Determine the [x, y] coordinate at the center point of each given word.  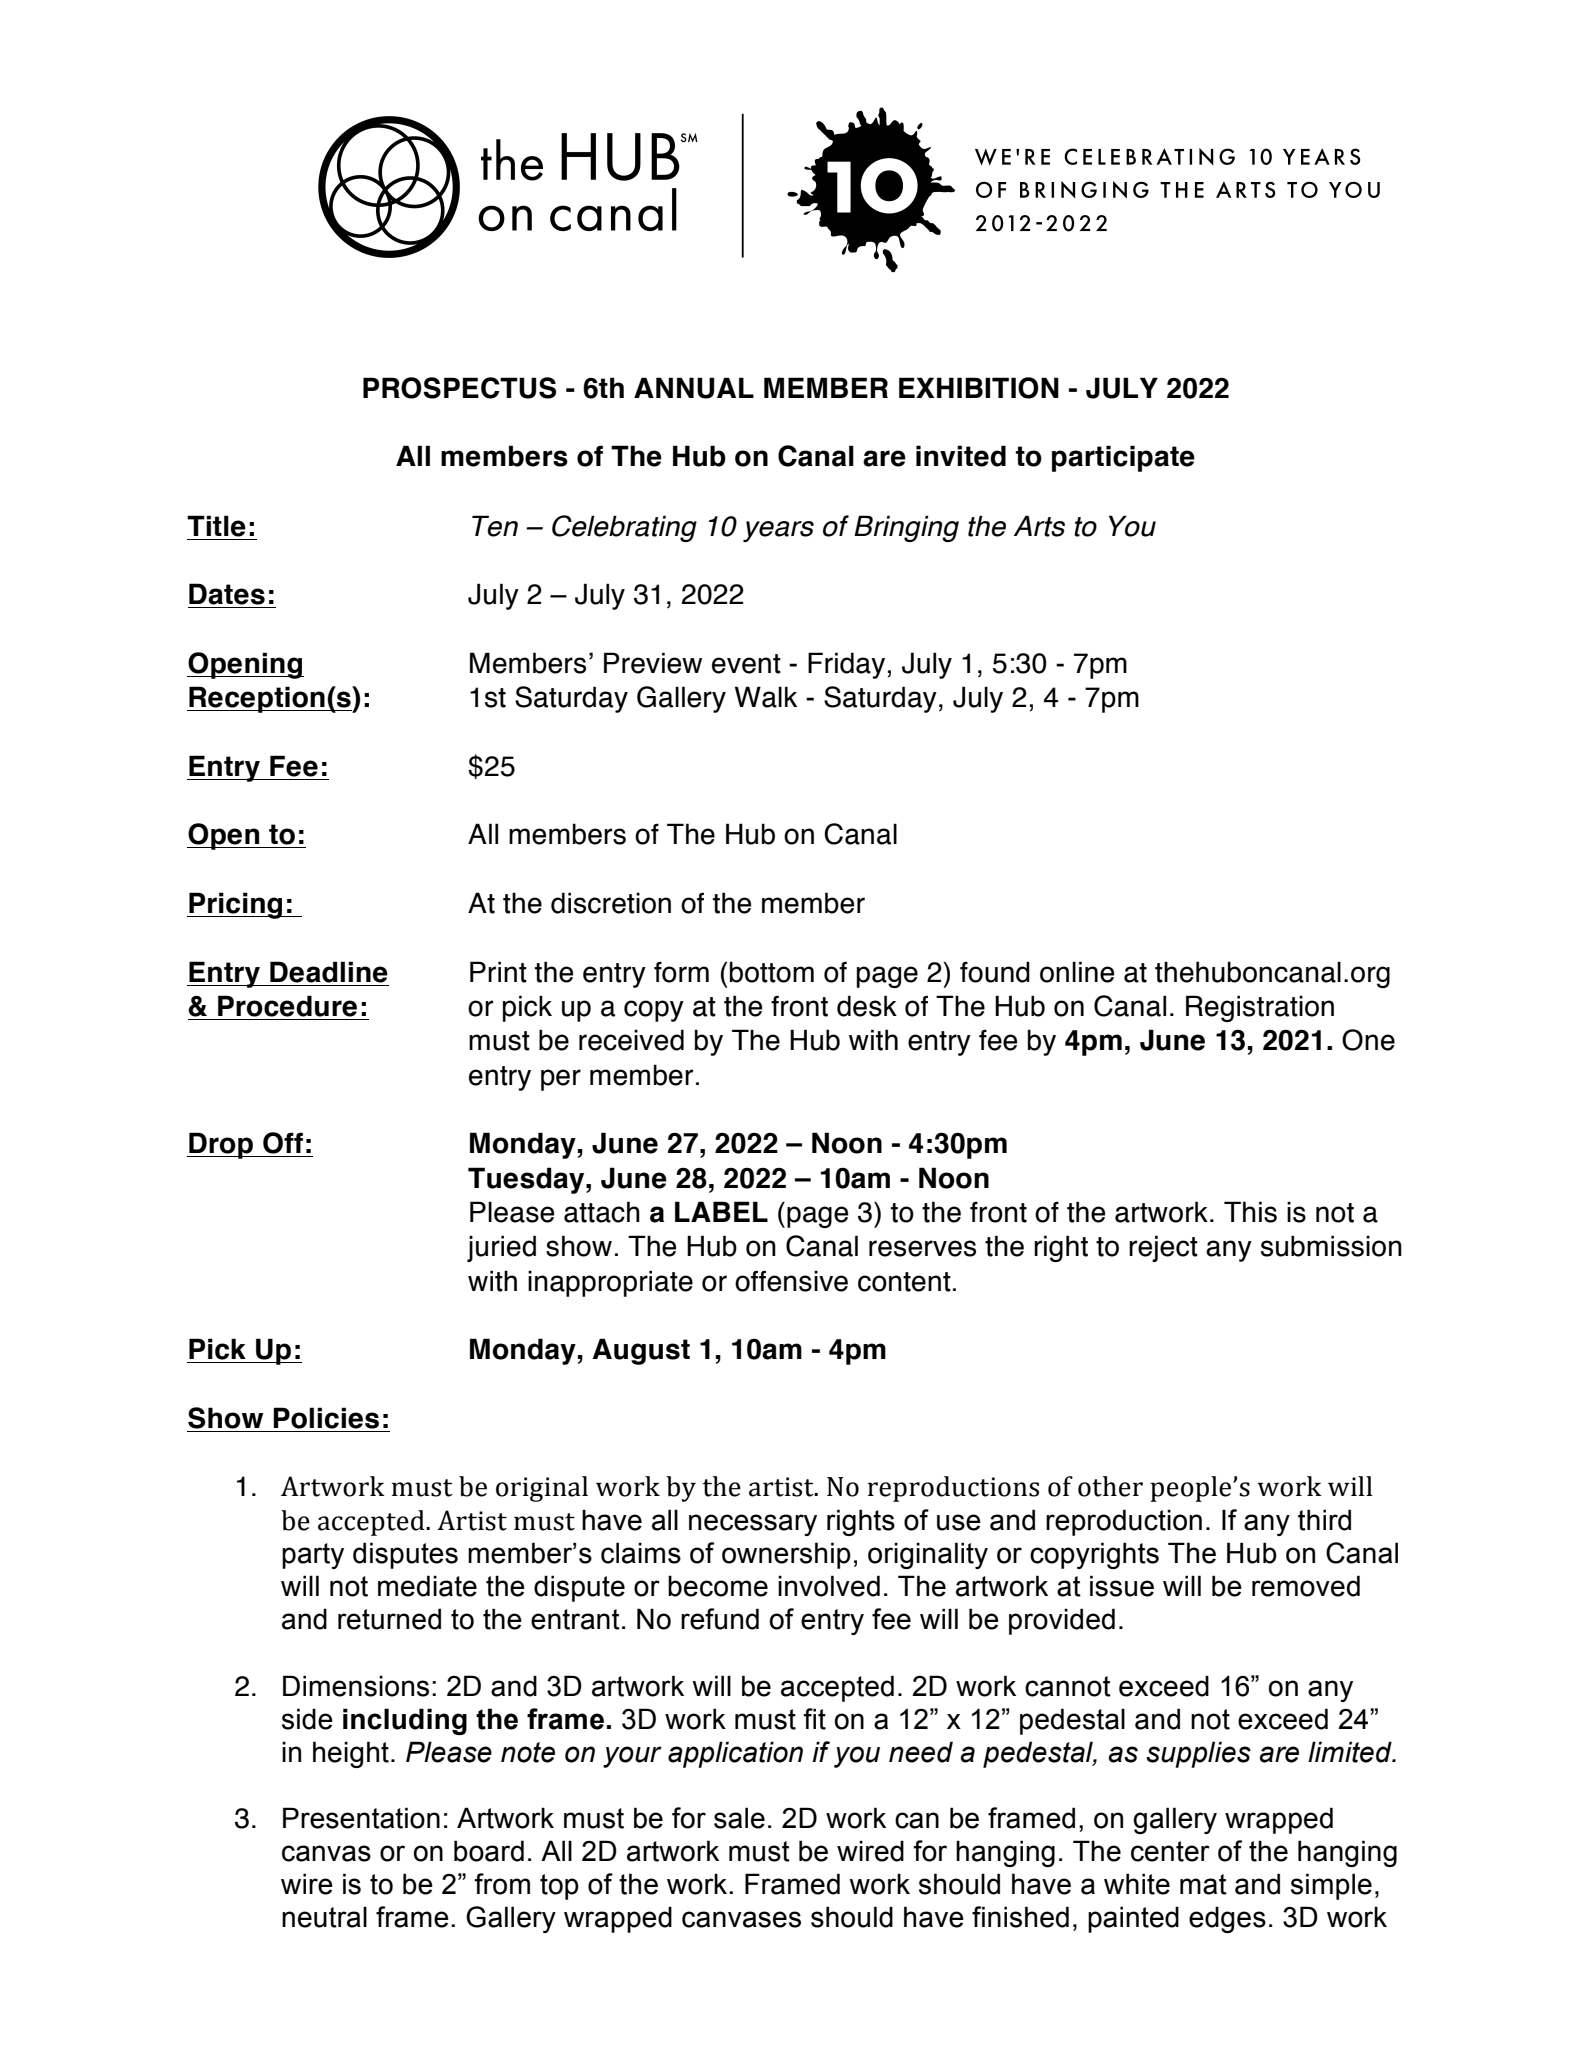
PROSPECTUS [459, 388]
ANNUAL [694, 388]
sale [739, 1818]
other [1110, 1486]
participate [1123, 458]
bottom [772, 972]
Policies [326, 1418]
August [641, 1351]
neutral [324, 1917]
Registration [1260, 1008]
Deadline [329, 972]
